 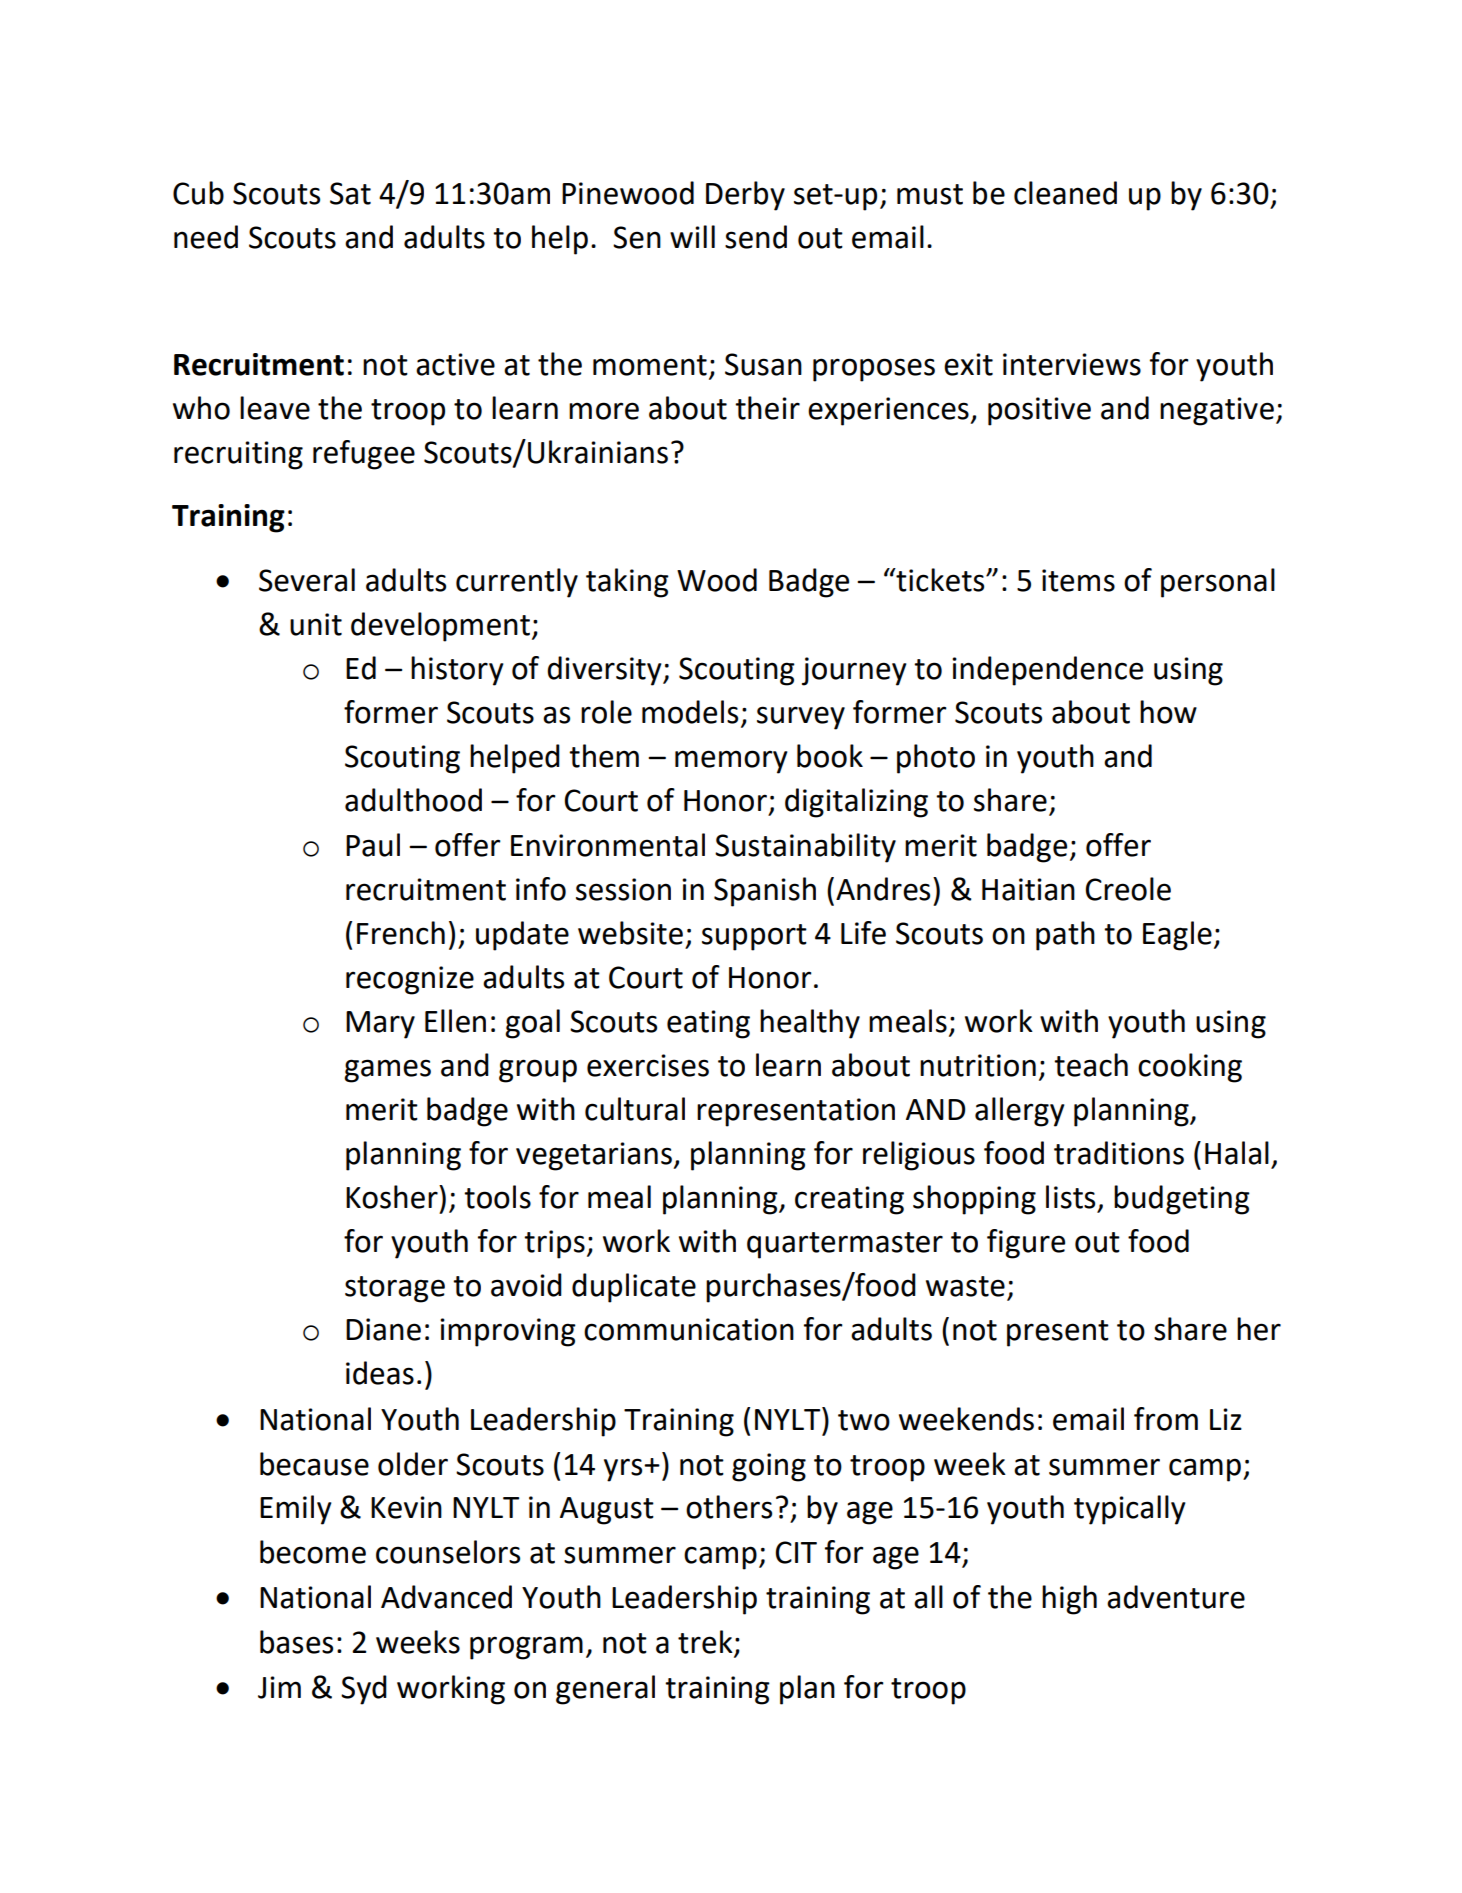 What do you see at coordinates (1065, 193) in the screenshot?
I see `cleaned` at bounding box center [1065, 193].
